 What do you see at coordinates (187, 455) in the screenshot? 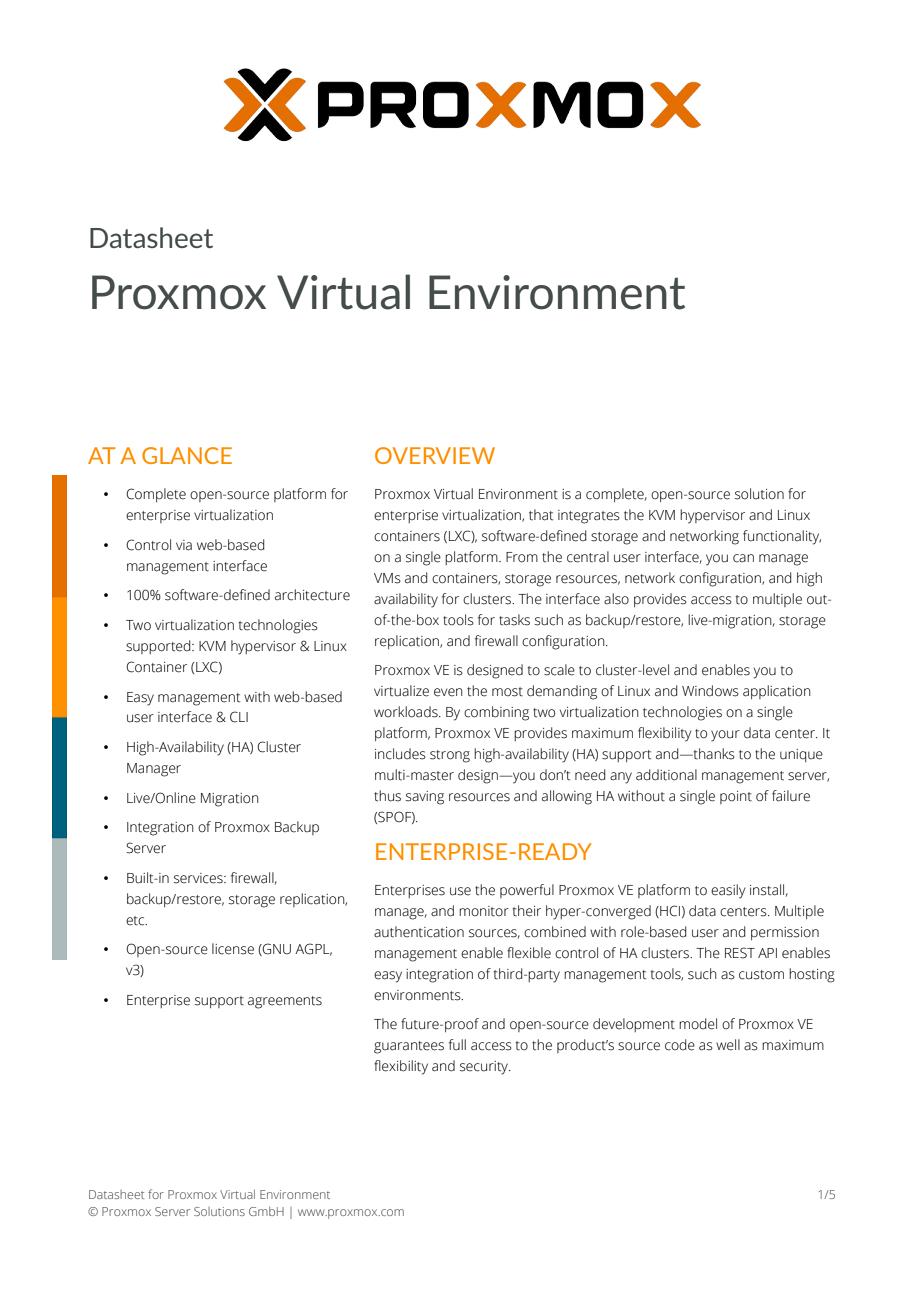
I see `GLANCE` at bounding box center [187, 455].
